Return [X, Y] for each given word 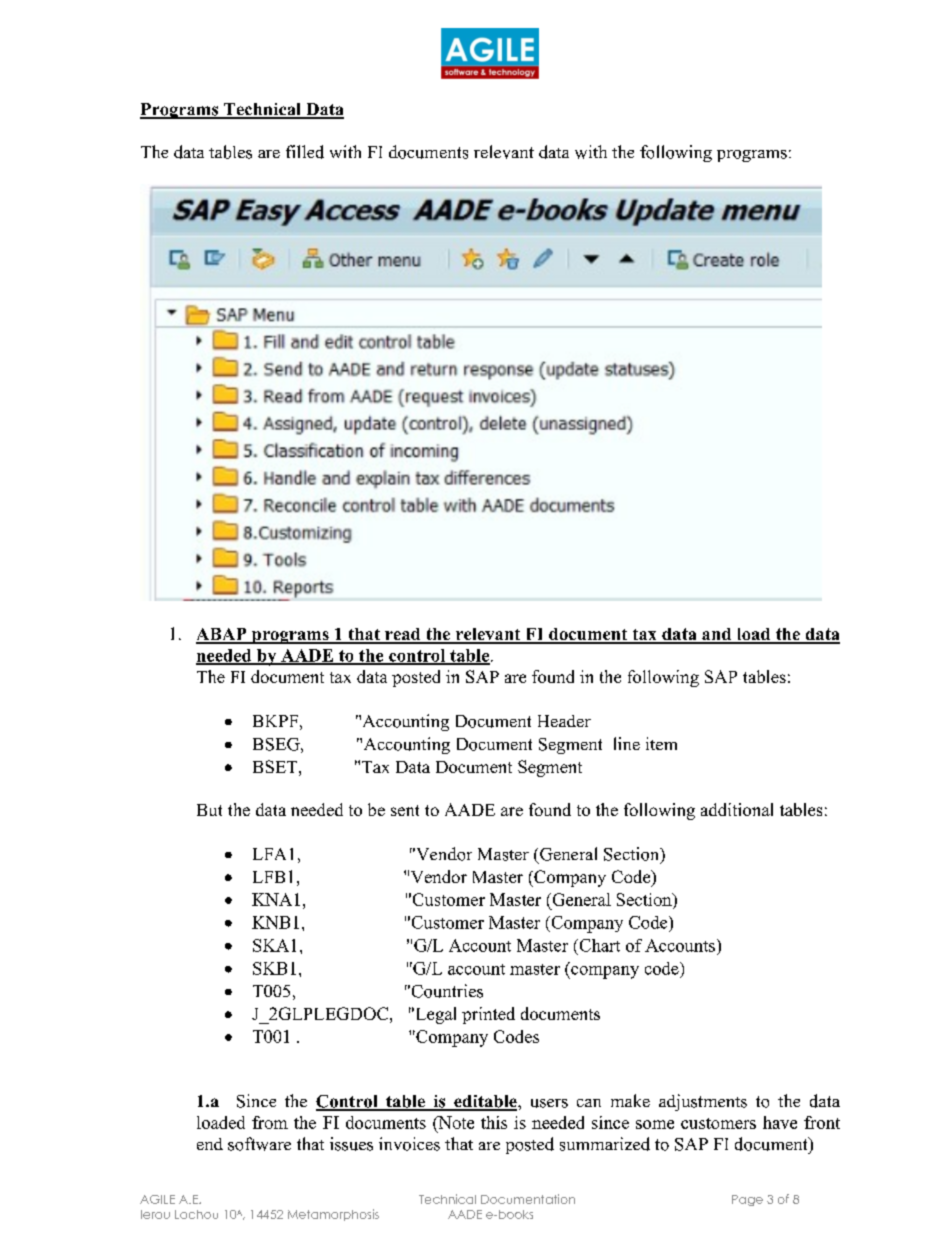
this [494, 1122]
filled [305, 152]
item [661, 743]
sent [405, 810]
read [403, 635]
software [259, 1144]
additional [737, 809]
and [717, 635]
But [209, 810]
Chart [598, 945]
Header [564, 721]
